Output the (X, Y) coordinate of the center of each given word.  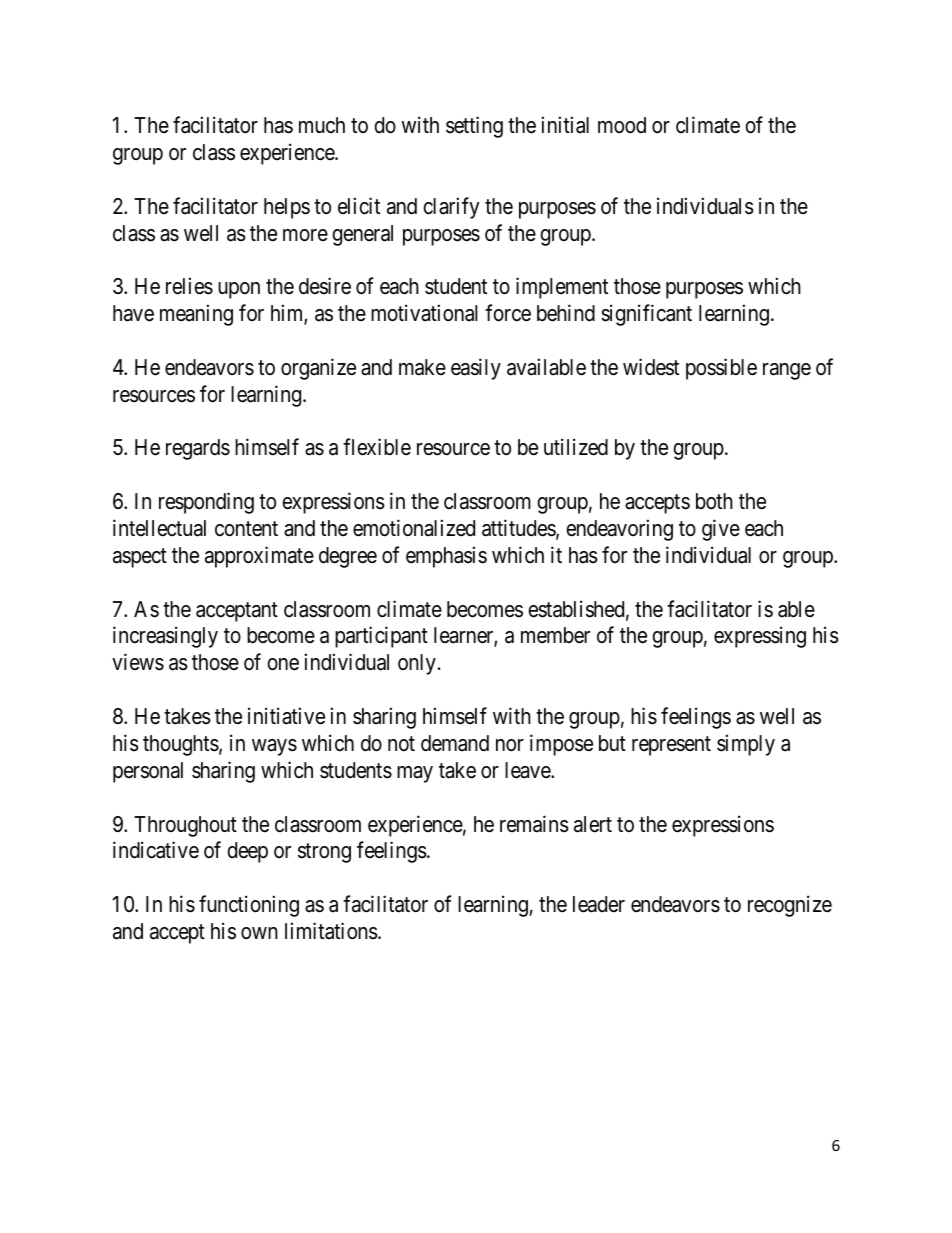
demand (455, 743)
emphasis (446, 557)
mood (622, 125)
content (246, 529)
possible (721, 369)
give (721, 530)
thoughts (181, 745)
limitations (331, 931)
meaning (196, 315)
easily (476, 369)
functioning (249, 906)
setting (474, 127)
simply (746, 745)
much (322, 125)
